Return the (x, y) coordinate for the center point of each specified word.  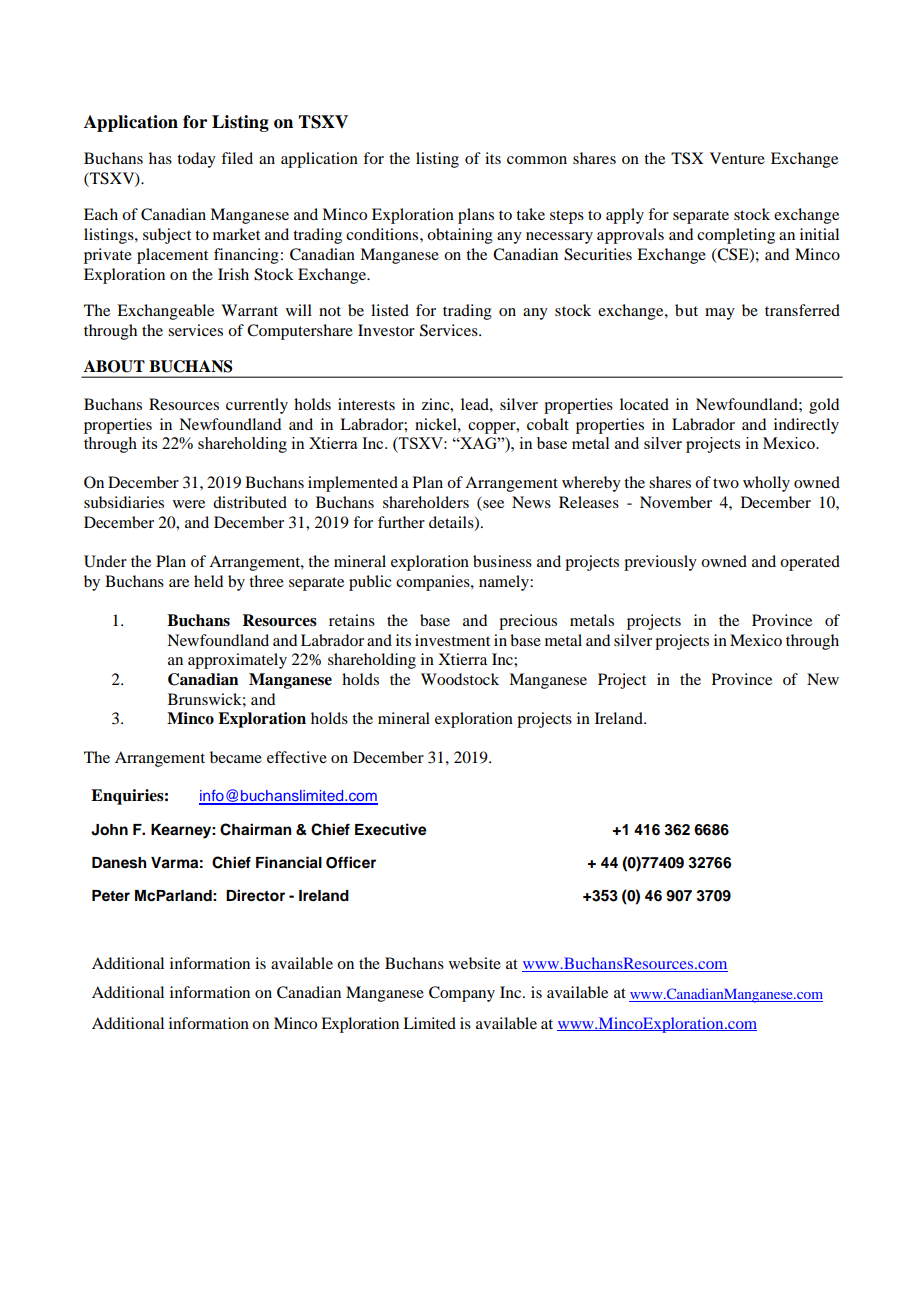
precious (528, 622)
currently (257, 406)
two (726, 483)
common (537, 160)
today (196, 160)
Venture (737, 158)
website (475, 963)
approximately (237, 661)
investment (452, 640)
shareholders (426, 502)
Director (255, 895)
